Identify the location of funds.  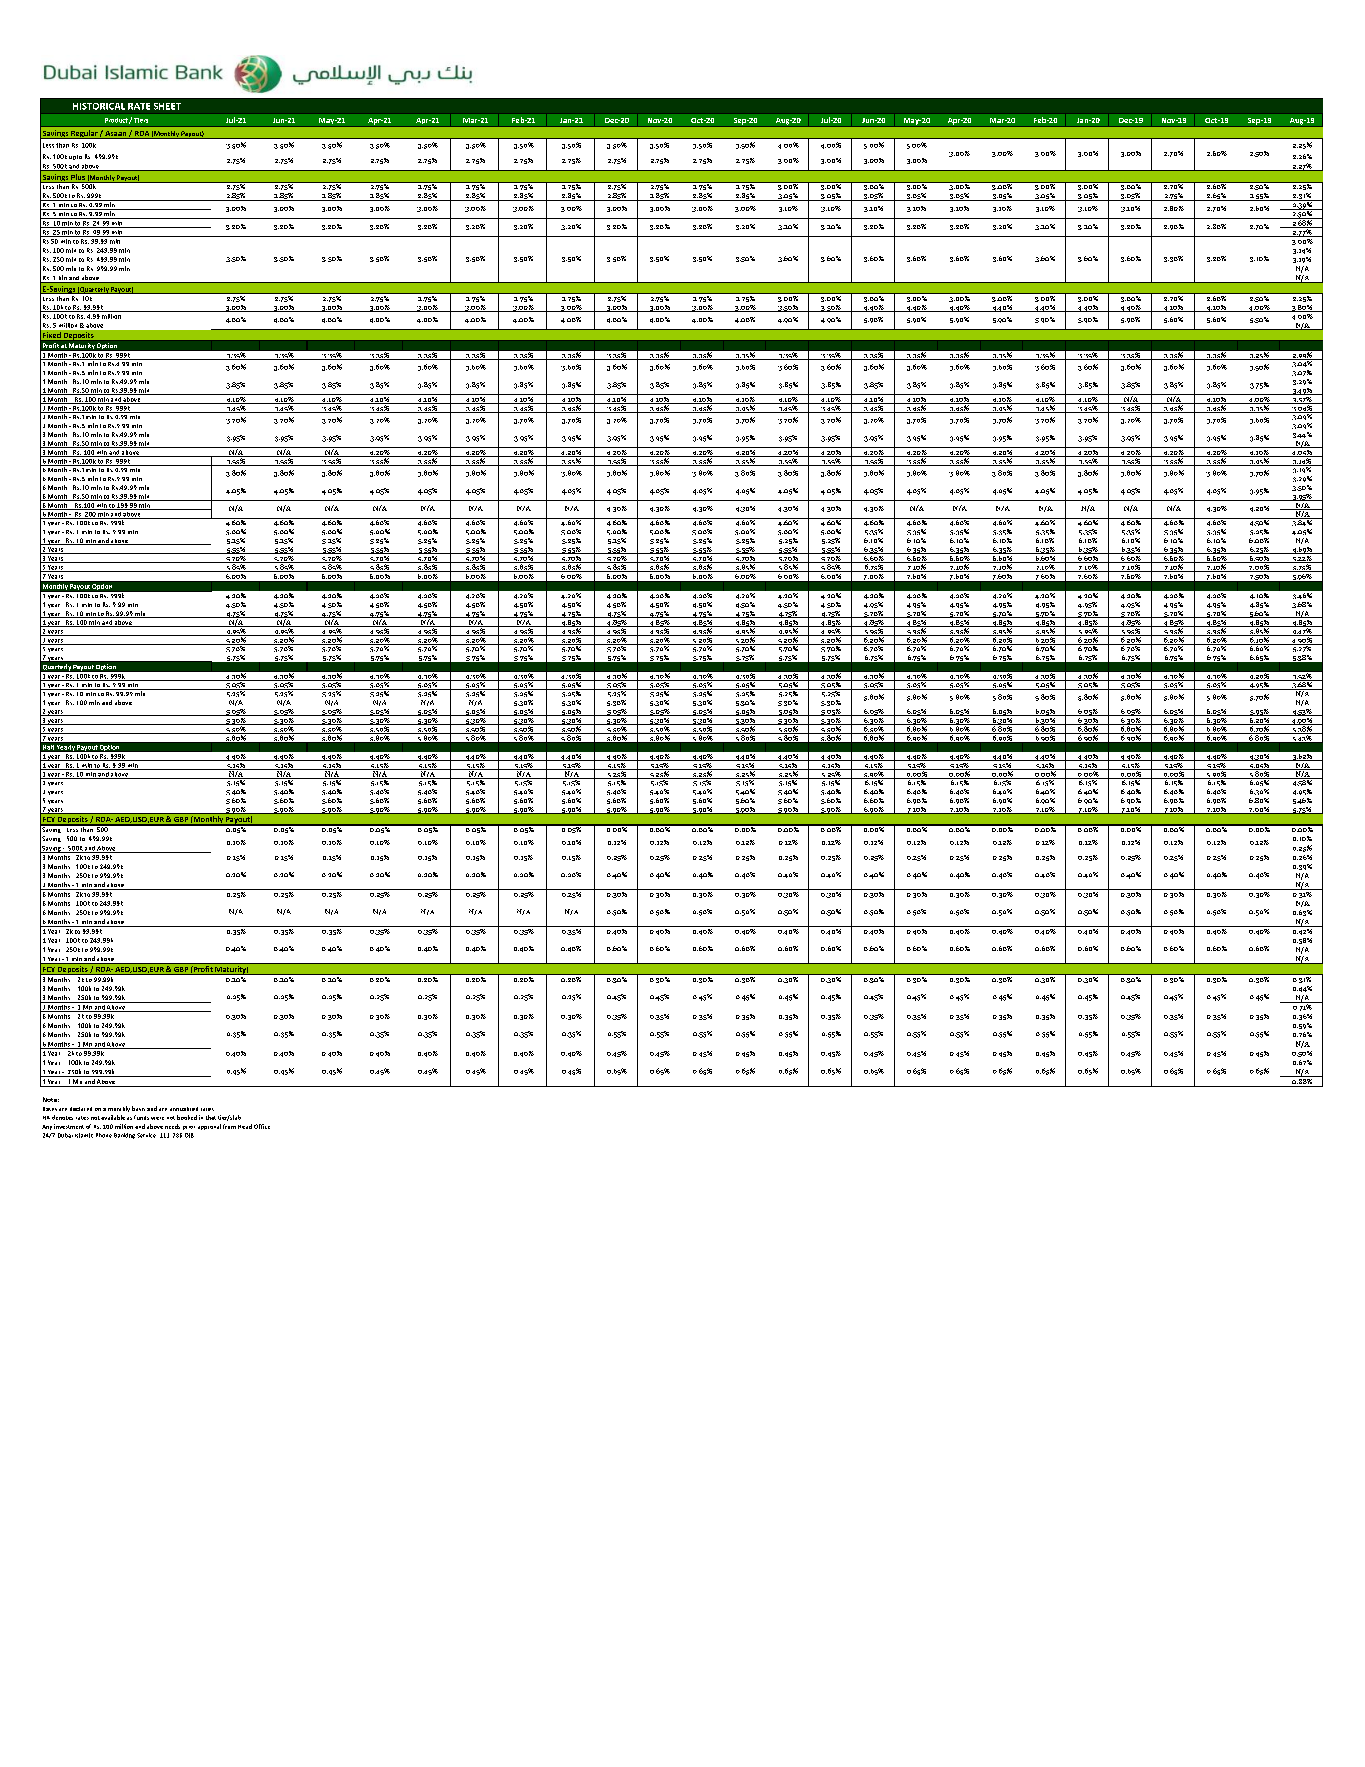
(141, 1117).
